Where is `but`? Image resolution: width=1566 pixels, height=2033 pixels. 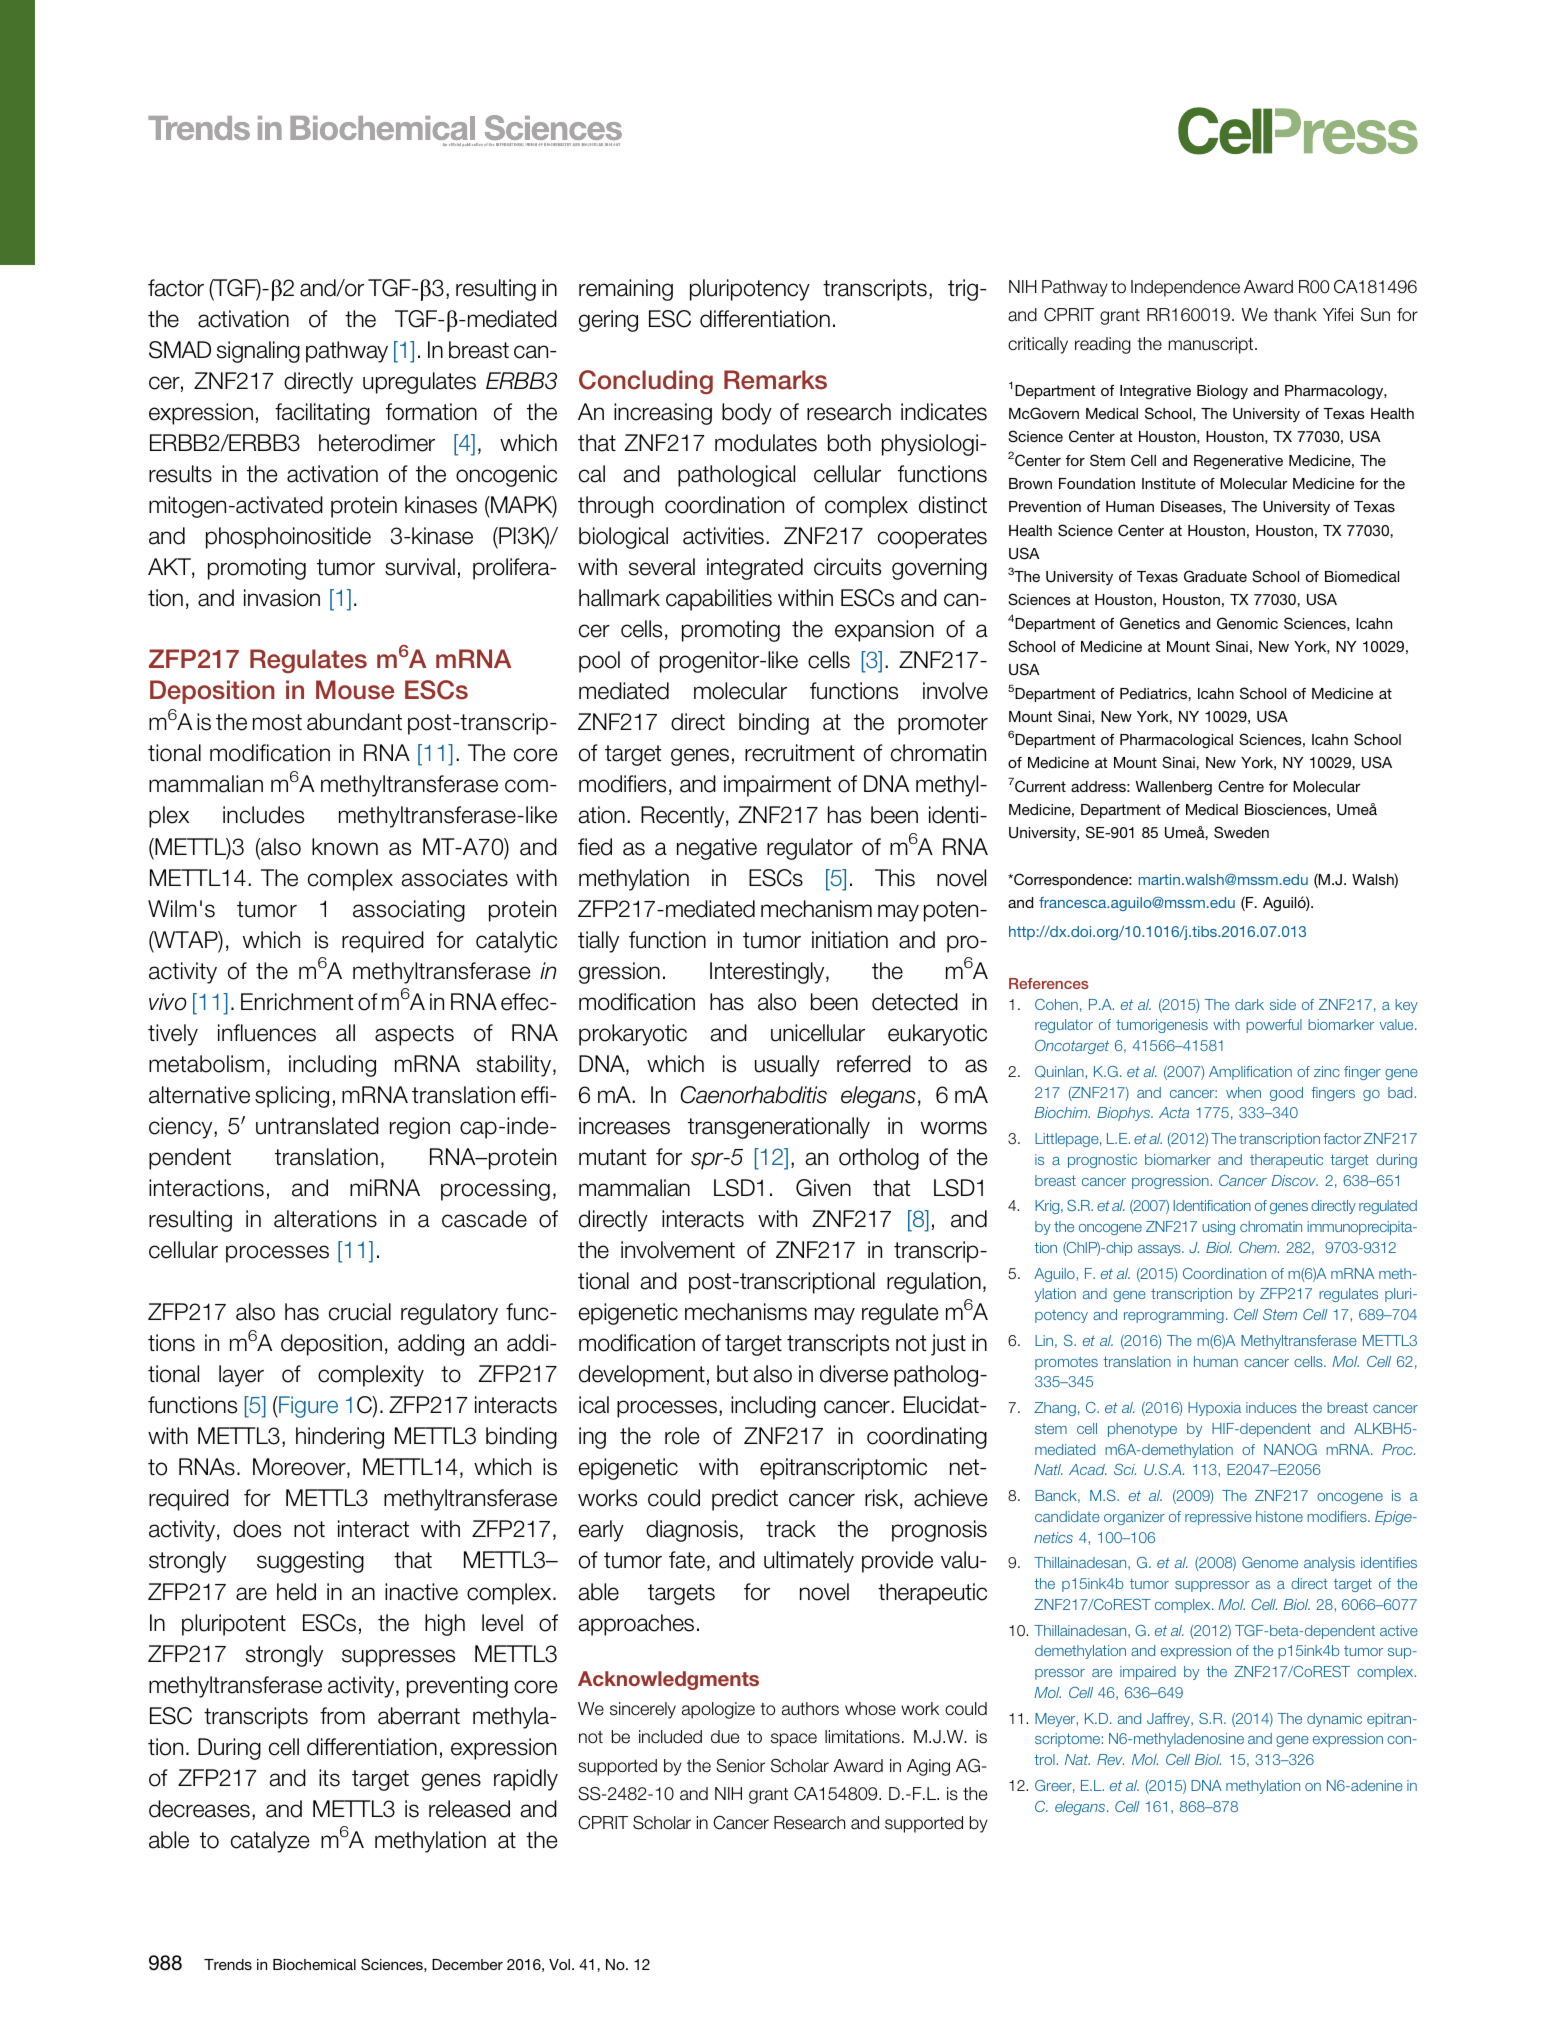 but is located at coordinates (732, 1374).
